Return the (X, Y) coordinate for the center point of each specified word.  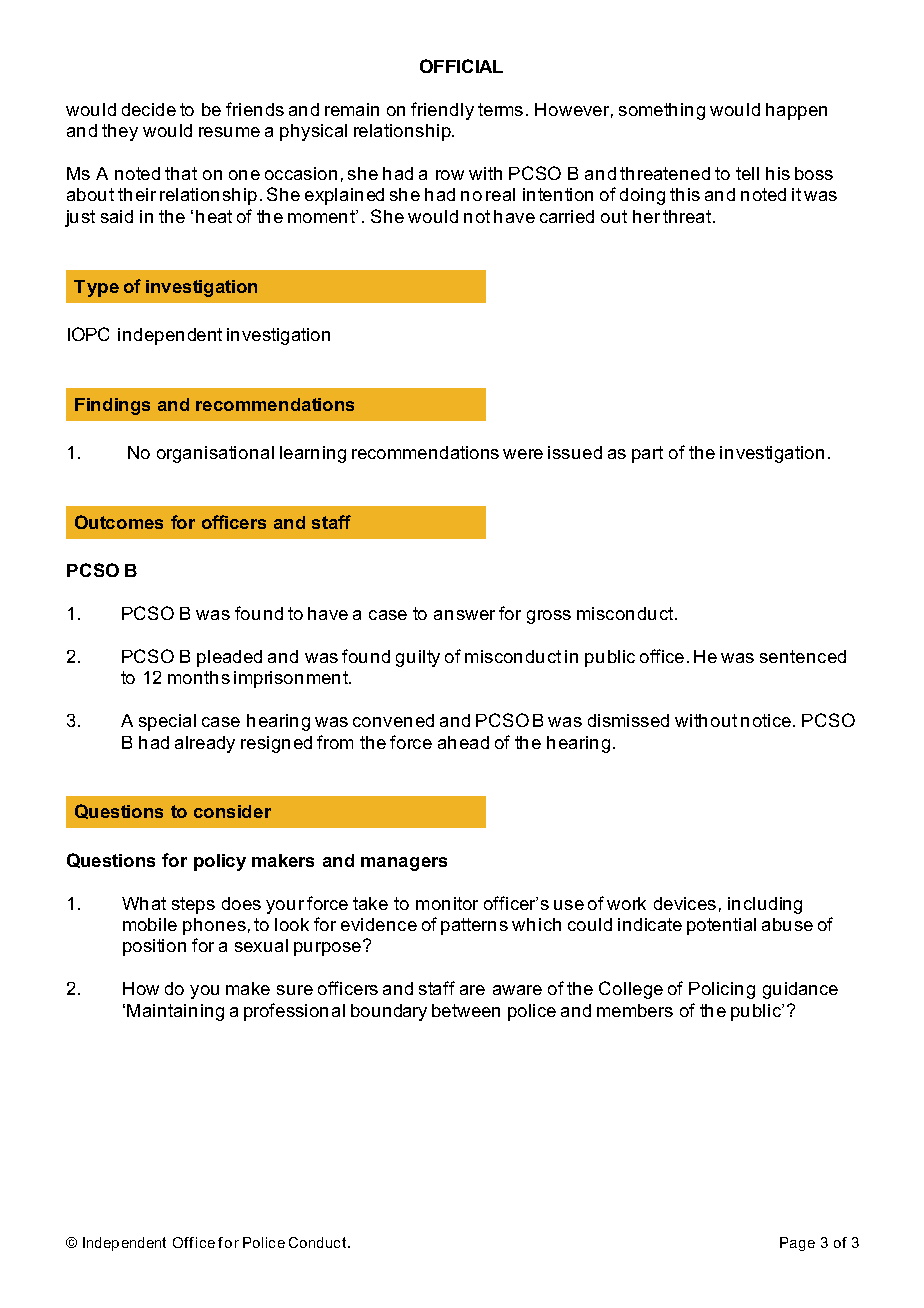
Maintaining (175, 1012)
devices (685, 903)
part (647, 454)
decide (149, 109)
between (466, 1010)
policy (220, 862)
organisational (215, 454)
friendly (442, 111)
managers (404, 864)
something (662, 111)
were (523, 454)
